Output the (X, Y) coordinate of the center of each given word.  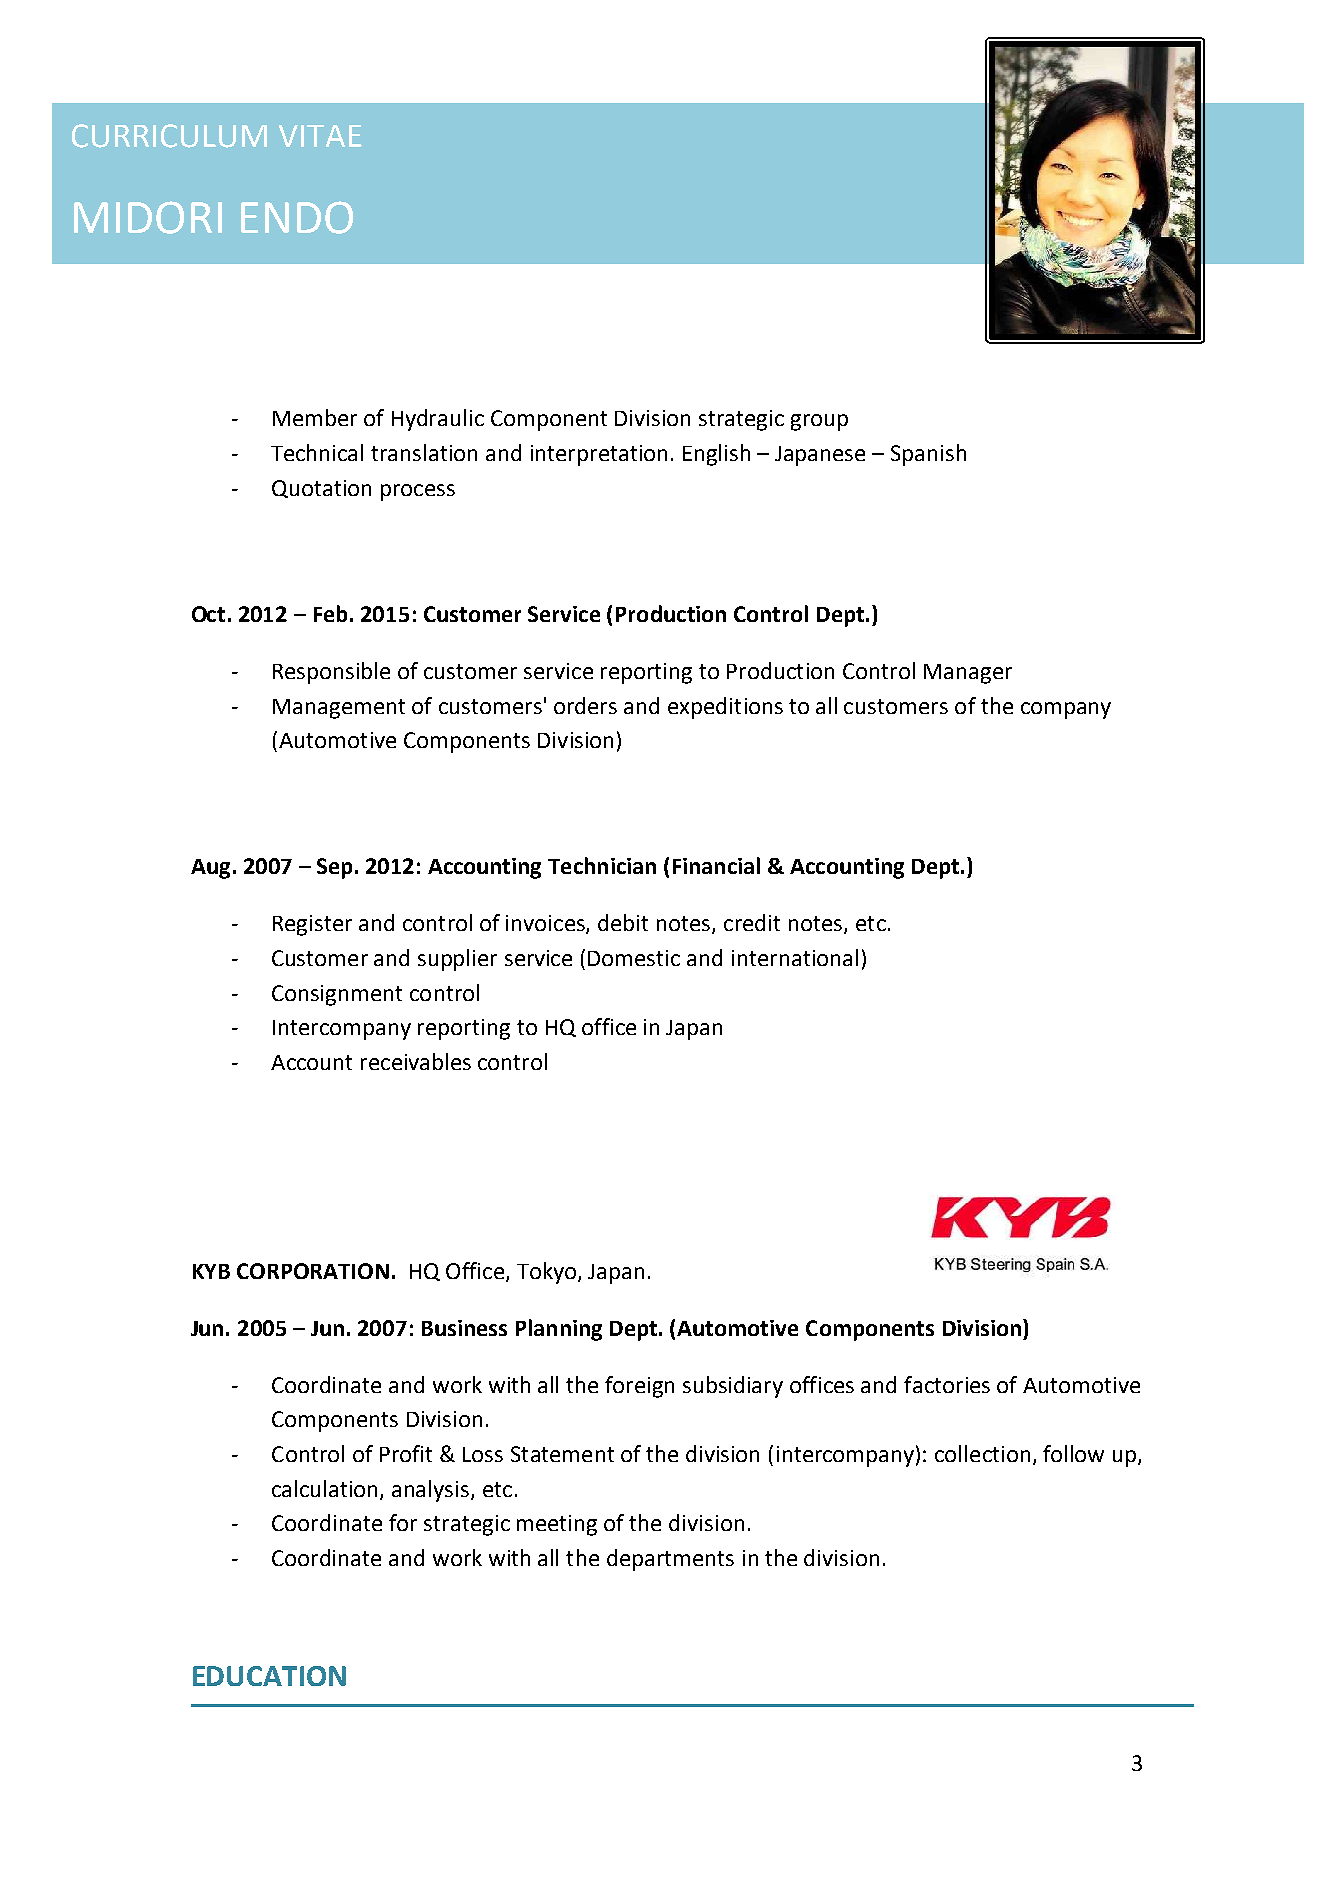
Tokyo (548, 1273)
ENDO (297, 217)
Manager (968, 674)
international (795, 957)
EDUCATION (269, 1676)
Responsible (331, 673)
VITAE (320, 136)
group (819, 422)
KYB (211, 1271)
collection (982, 1453)
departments (670, 1560)
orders (585, 705)
